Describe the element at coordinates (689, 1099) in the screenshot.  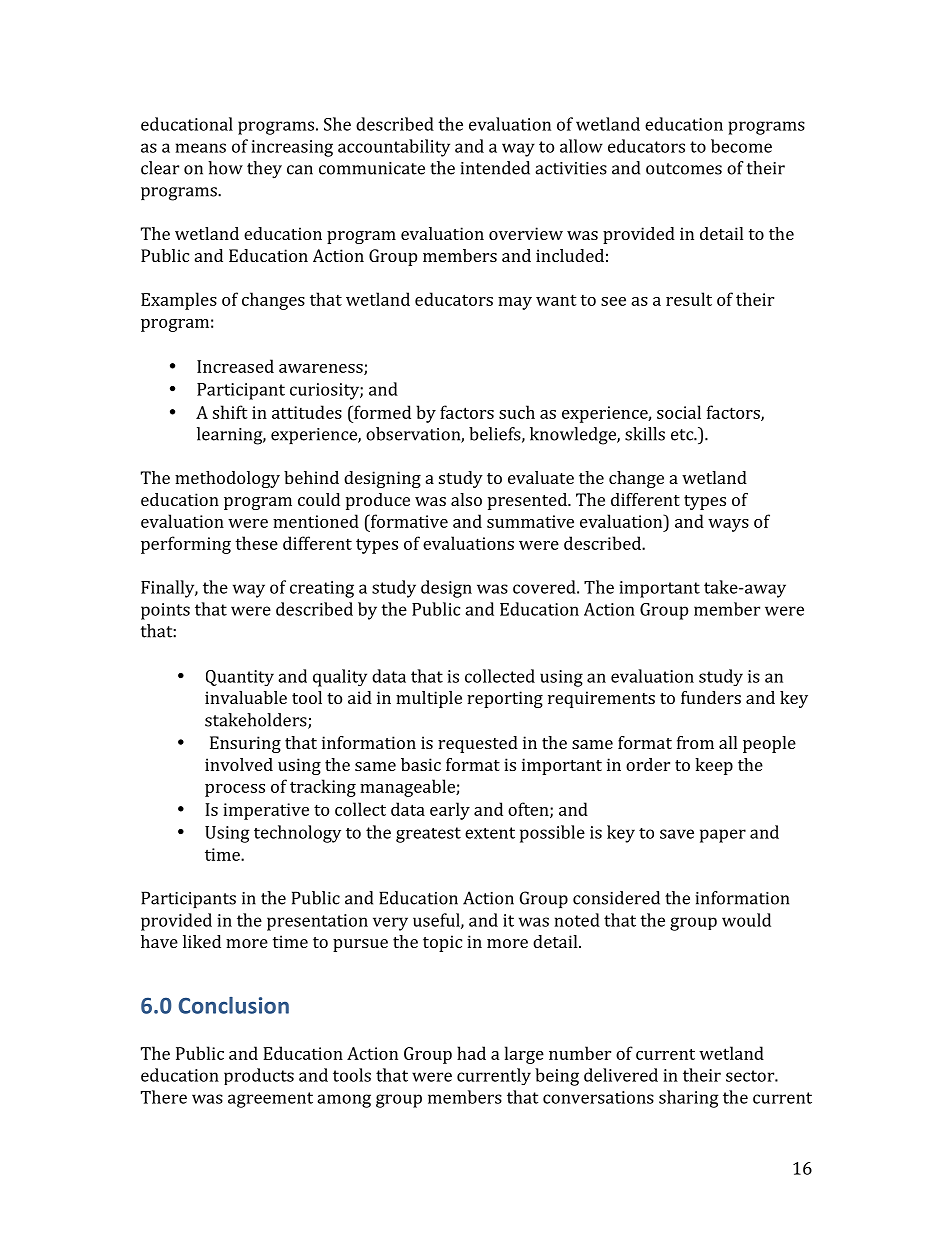
I see `sharing` at that location.
